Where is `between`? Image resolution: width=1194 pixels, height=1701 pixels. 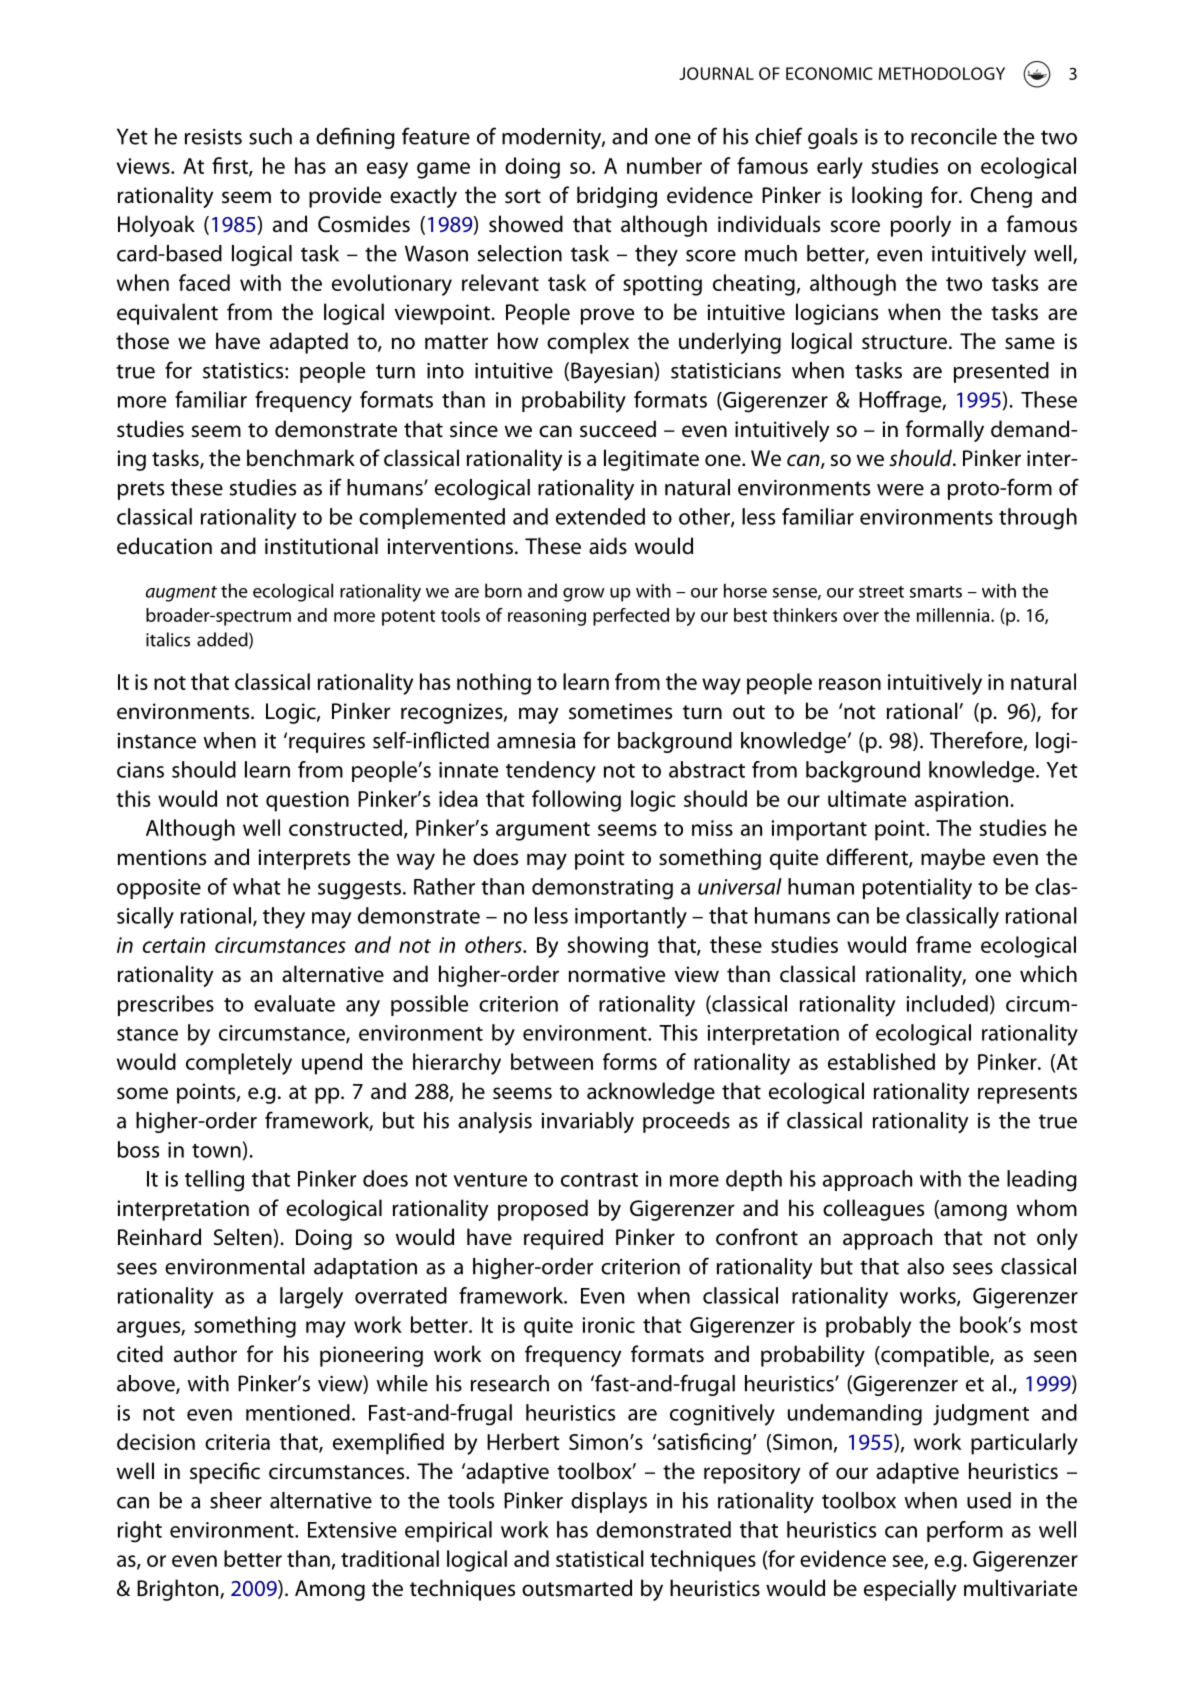 between is located at coordinates (552, 1061).
